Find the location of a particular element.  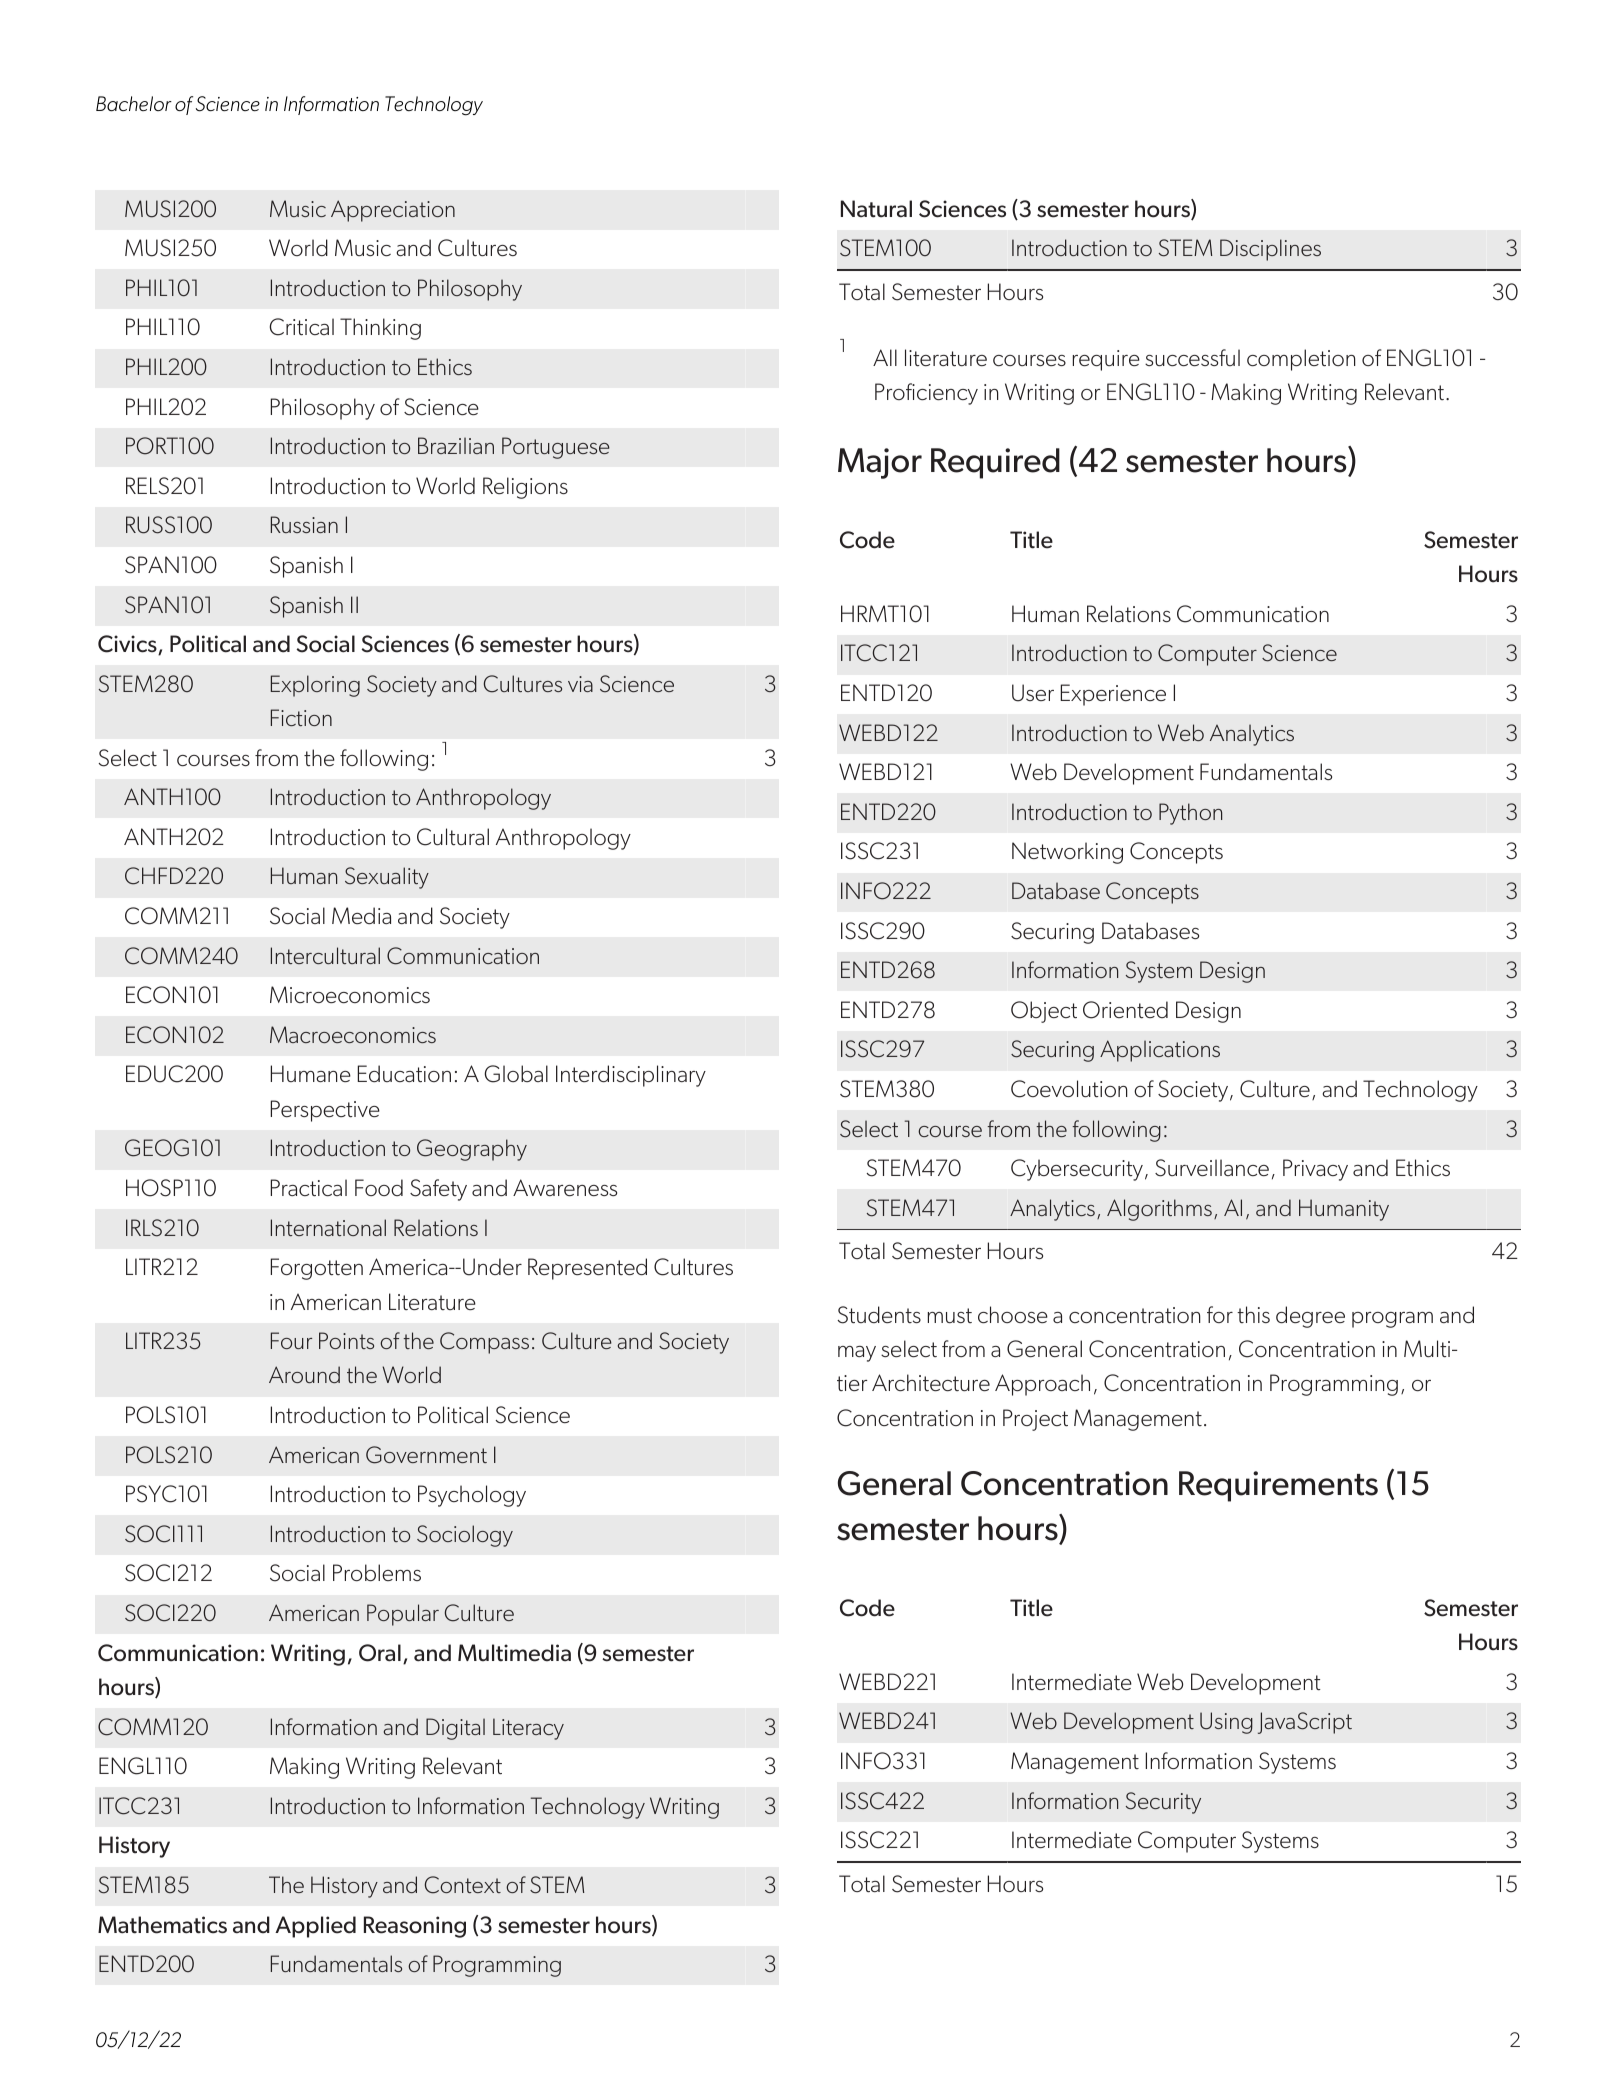

Interdisciplinary is located at coordinates (631, 1076).
